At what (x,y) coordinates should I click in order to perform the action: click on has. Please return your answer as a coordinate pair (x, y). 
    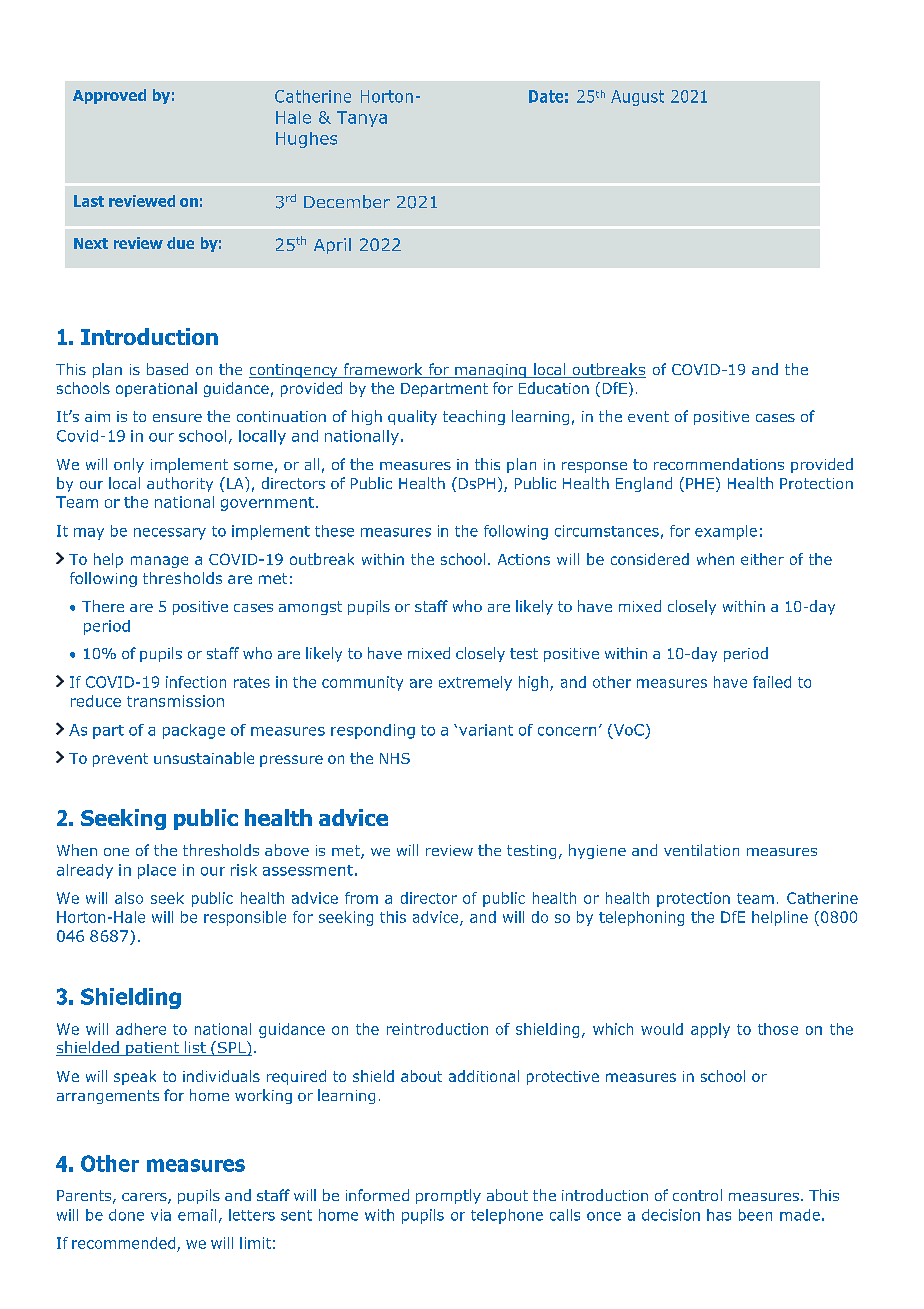
    Looking at the image, I should click on (719, 1215).
